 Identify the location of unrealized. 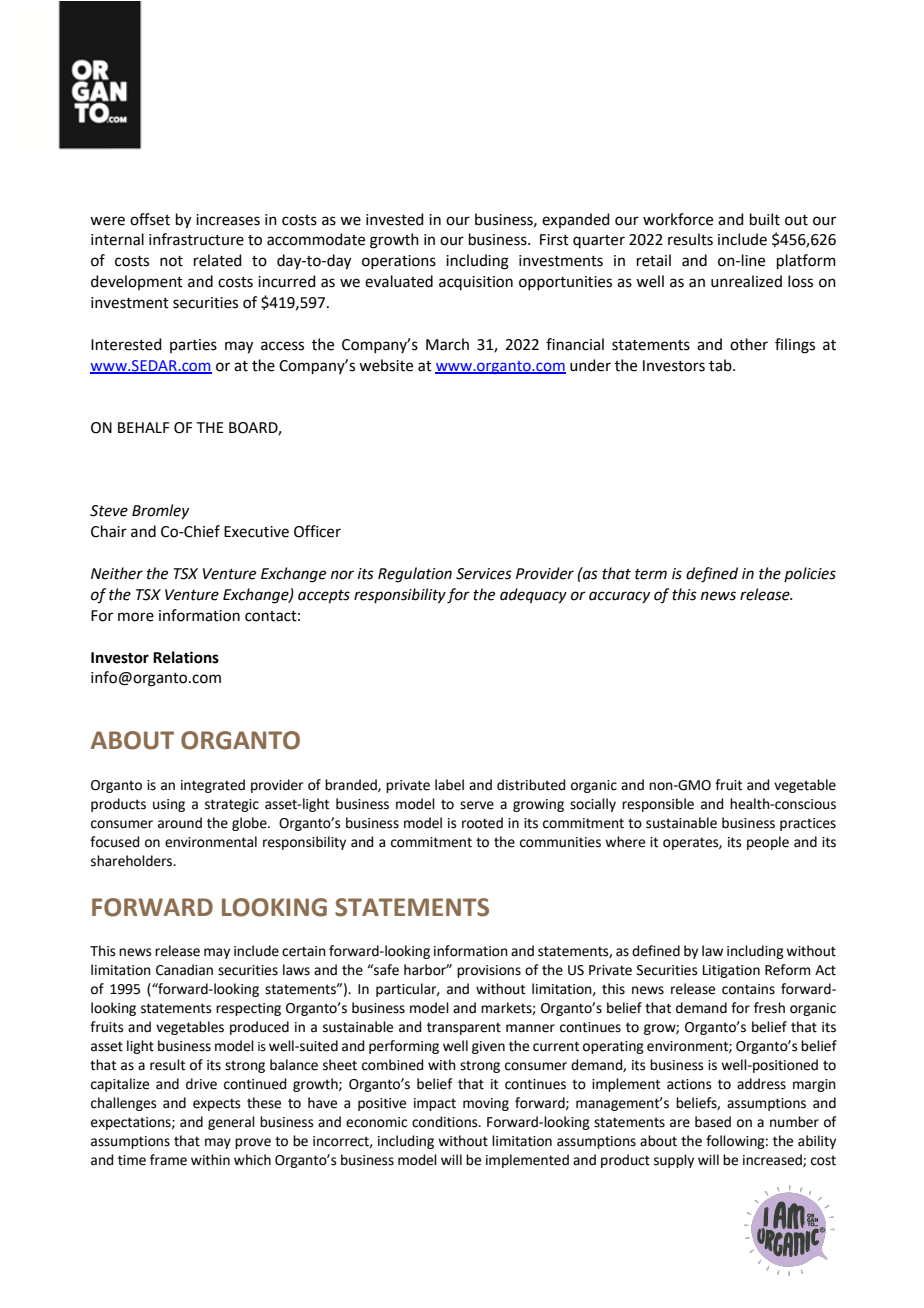
(746, 281).
